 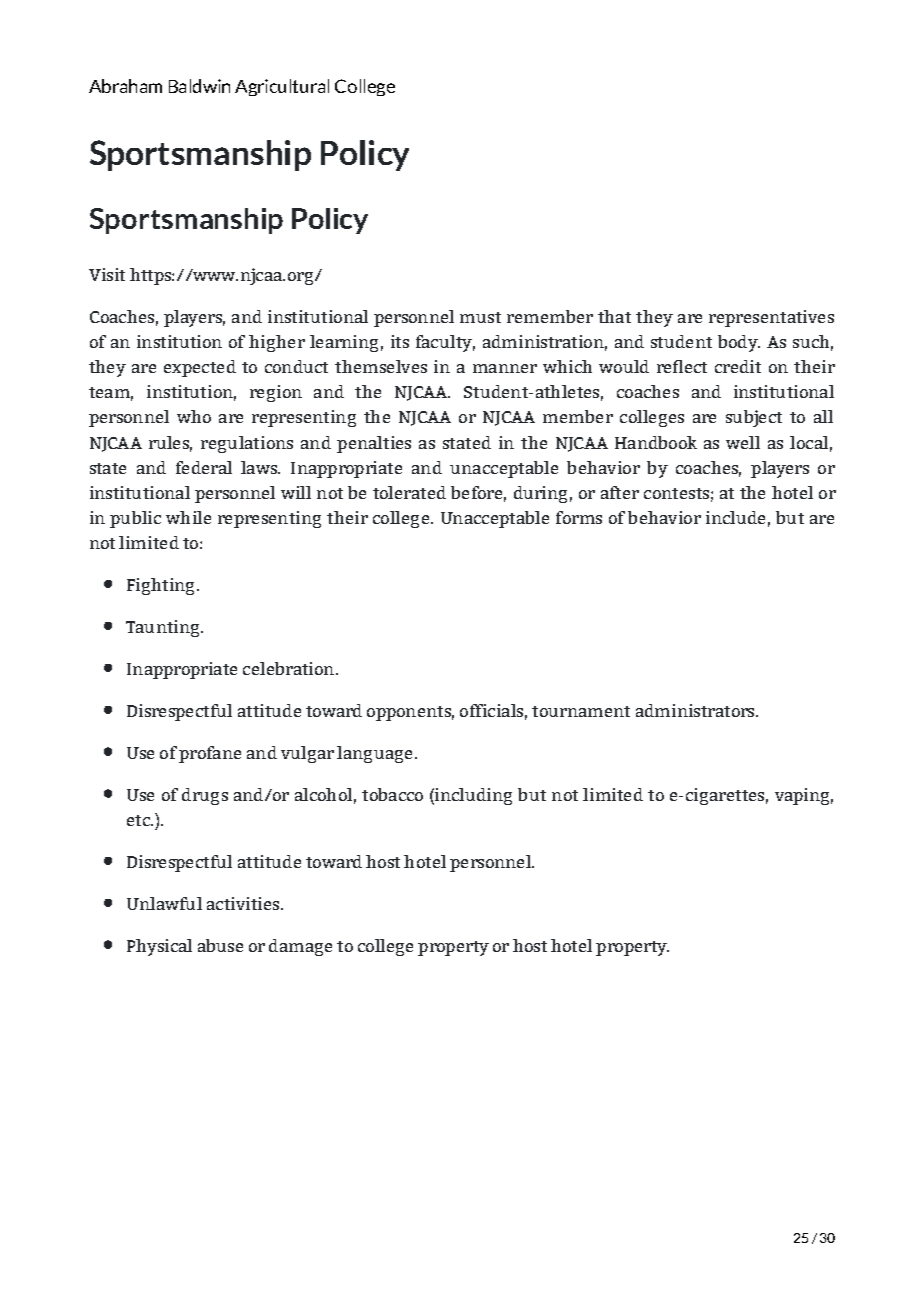 What do you see at coordinates (164, 903) in the page?
I see `Unlawful` at bounding box center [164, 903].
